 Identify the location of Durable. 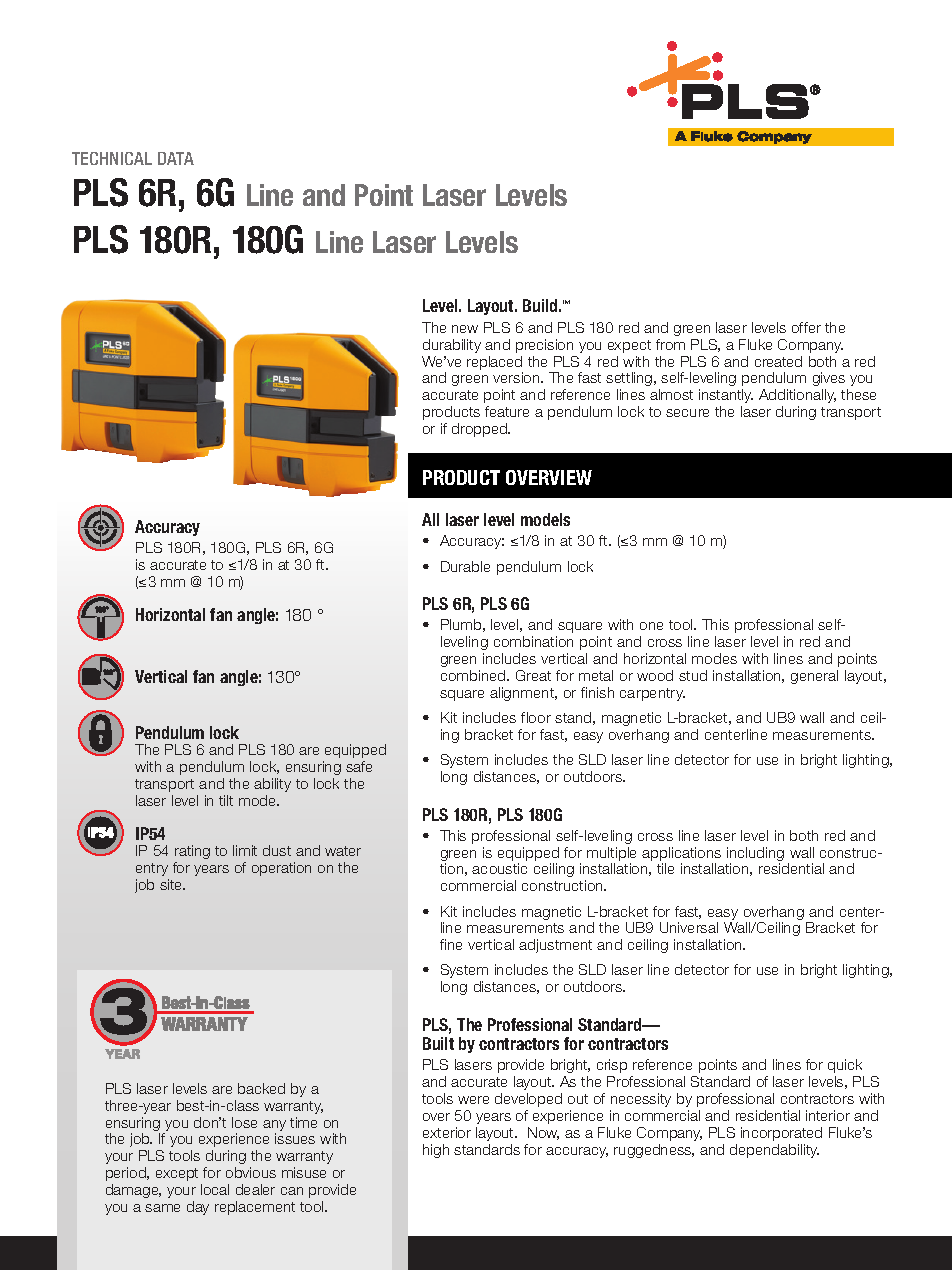
(465, 566).
